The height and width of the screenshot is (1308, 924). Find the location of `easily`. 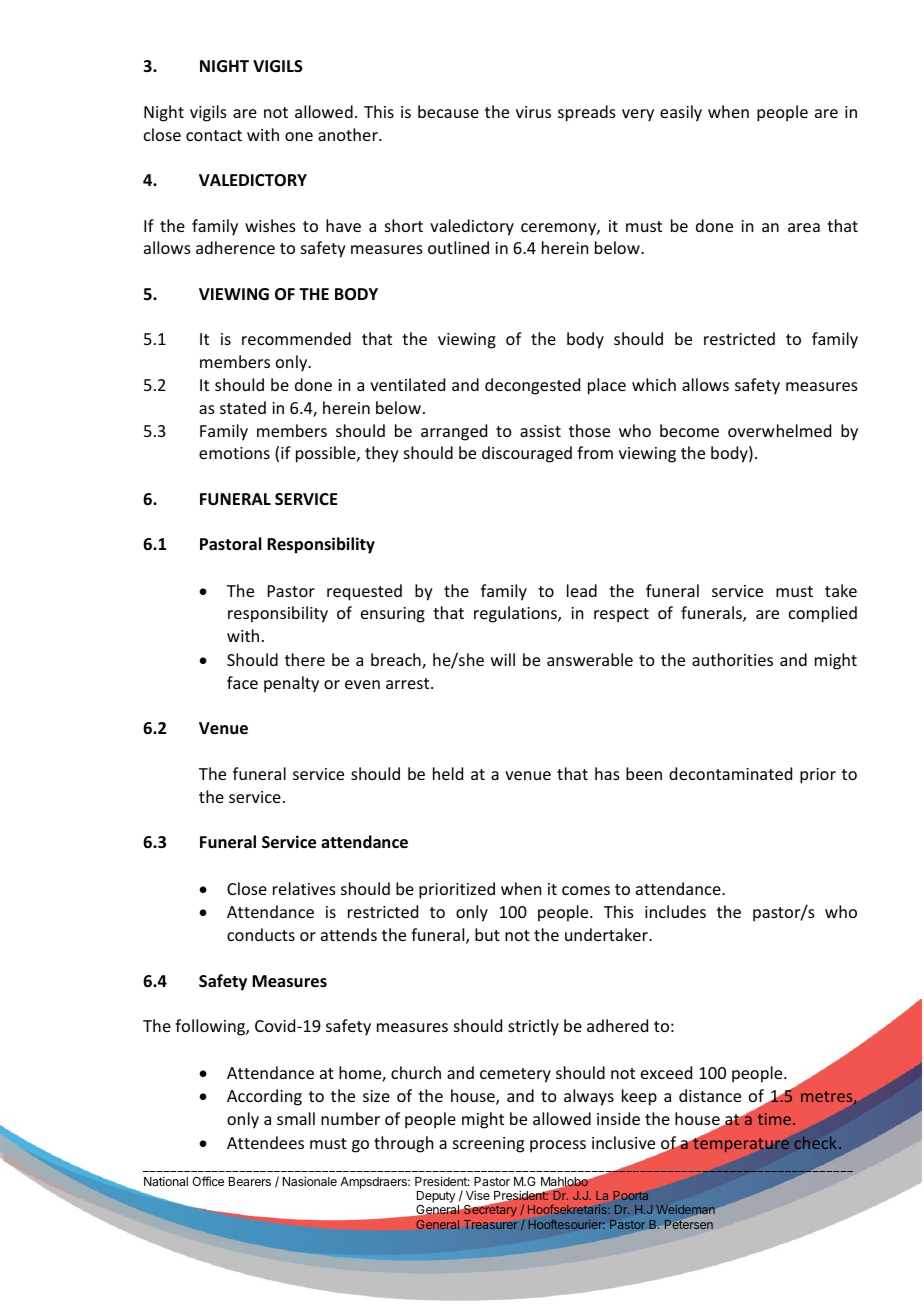

easily is located at coordinates (681, 113).
